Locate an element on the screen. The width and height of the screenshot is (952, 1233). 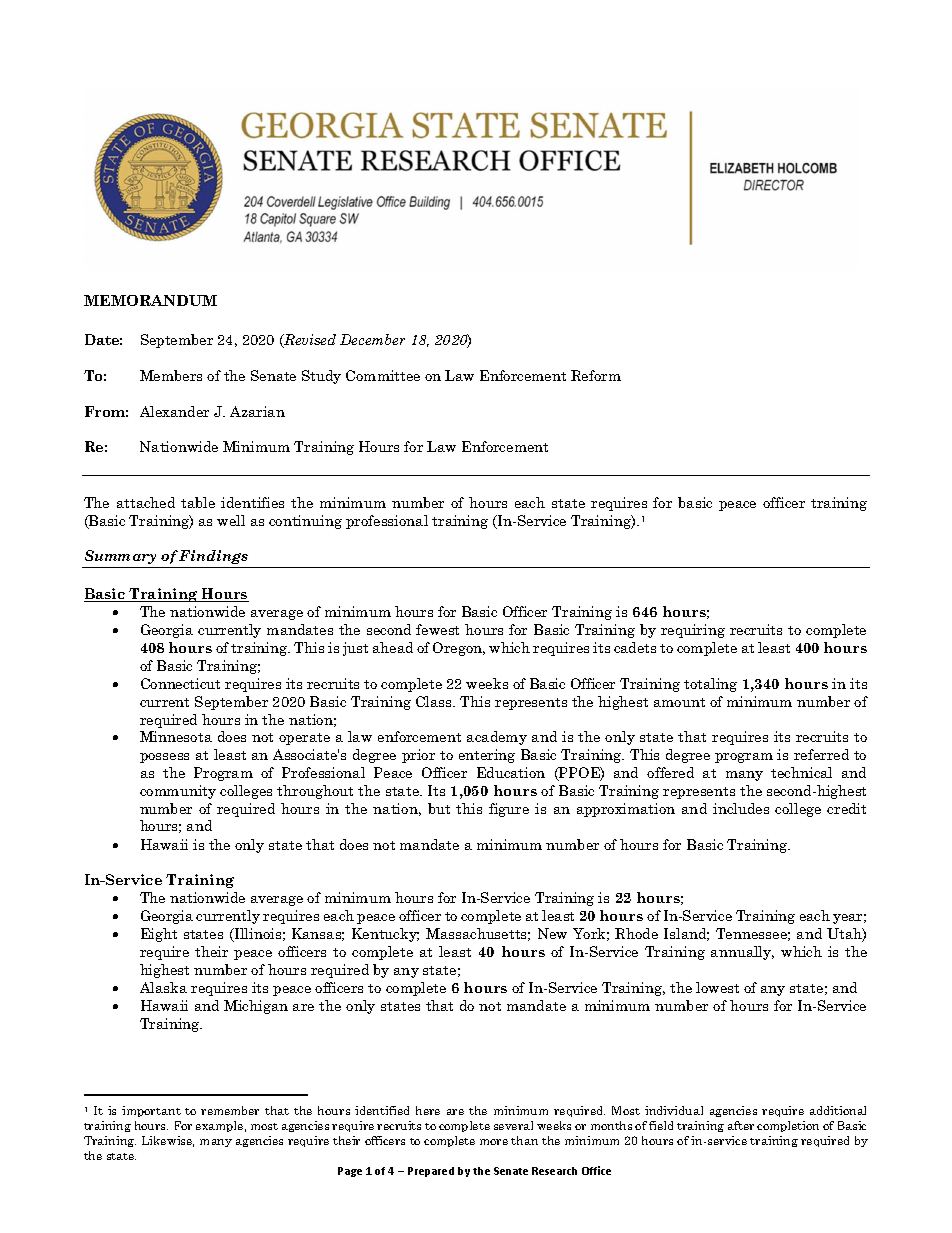
Reform is located at coordinates (596, 375).
